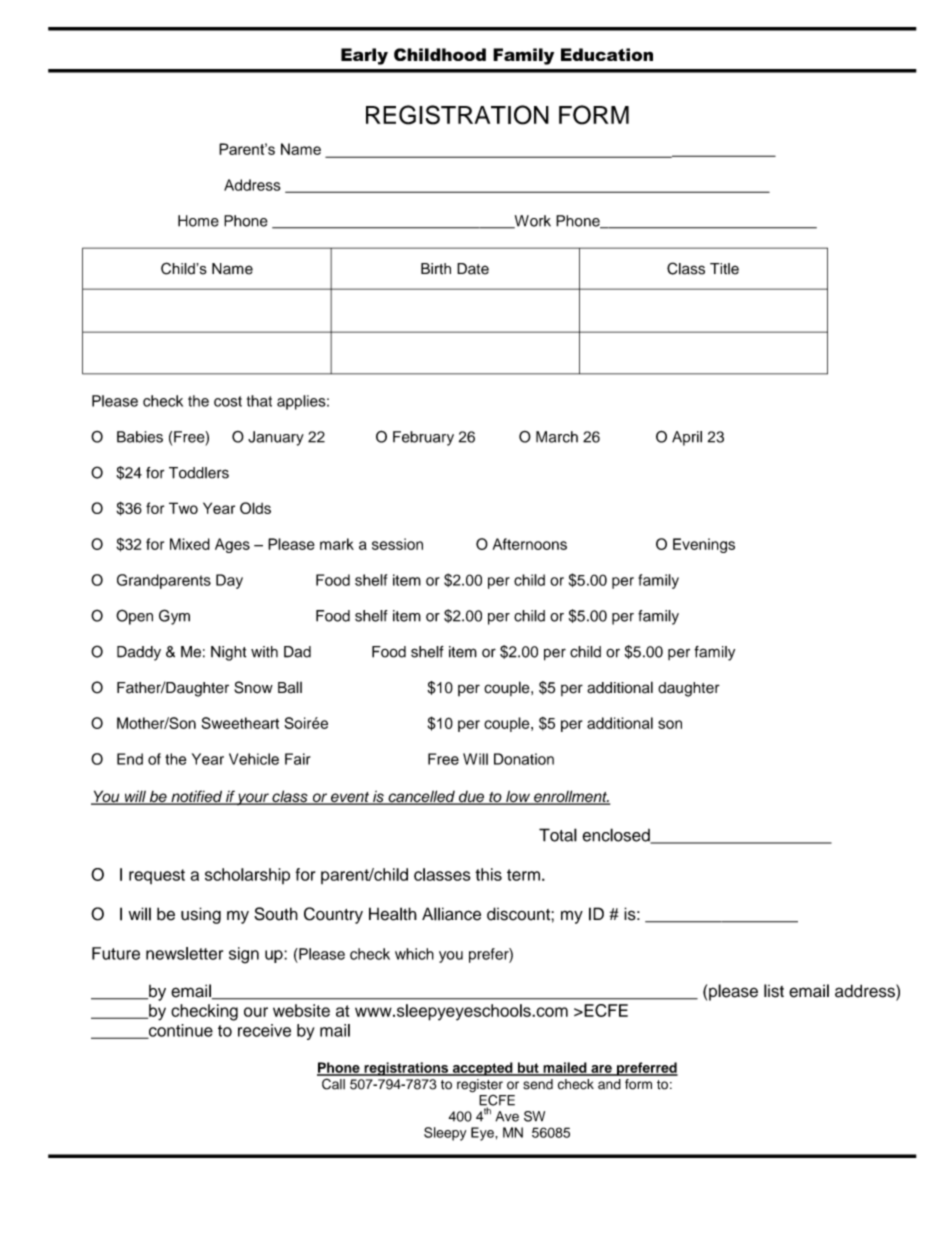 The image size is (952, 1233). Describe the element at coordinates (397, 544) in the page. I see `session` at that location.
